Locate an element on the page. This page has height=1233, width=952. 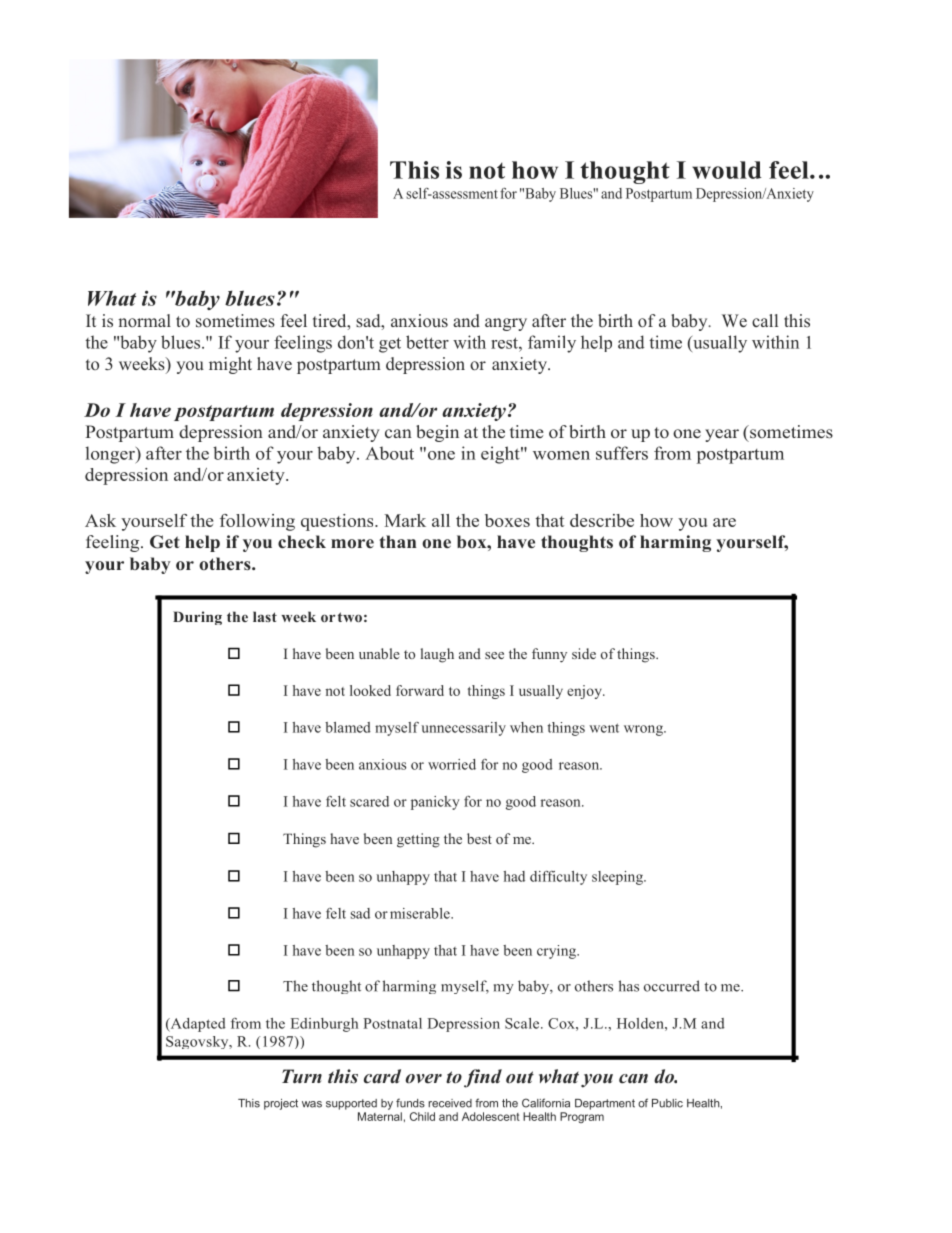
project is located at coordinates (281, 1104).
